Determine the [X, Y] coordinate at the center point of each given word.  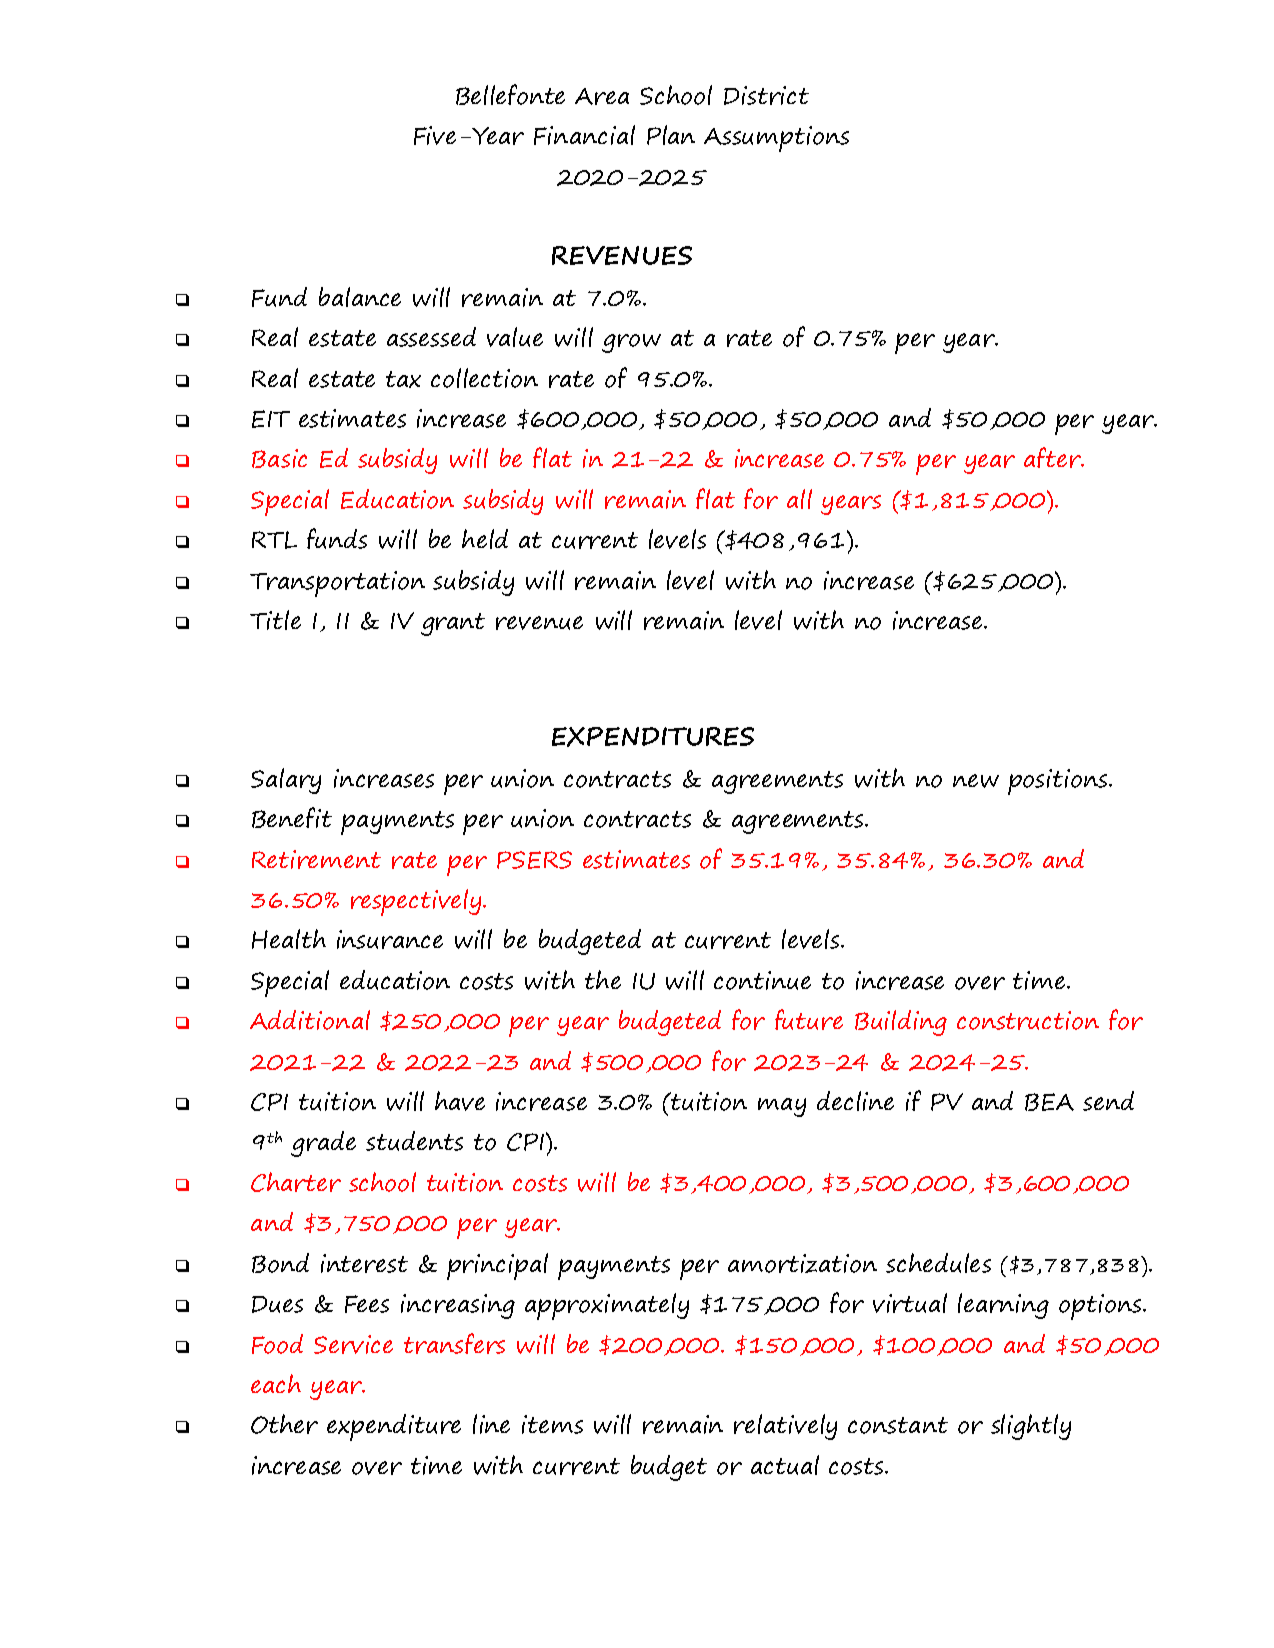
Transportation [337, 584]
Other [284, 1424]
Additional [310, 1020]
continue [762, 980]
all [799, 499]
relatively [785, 1427]
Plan [671, 135]
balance [360, 297]
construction [1028, 1020]
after [1053, 457]
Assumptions [776, 139]
